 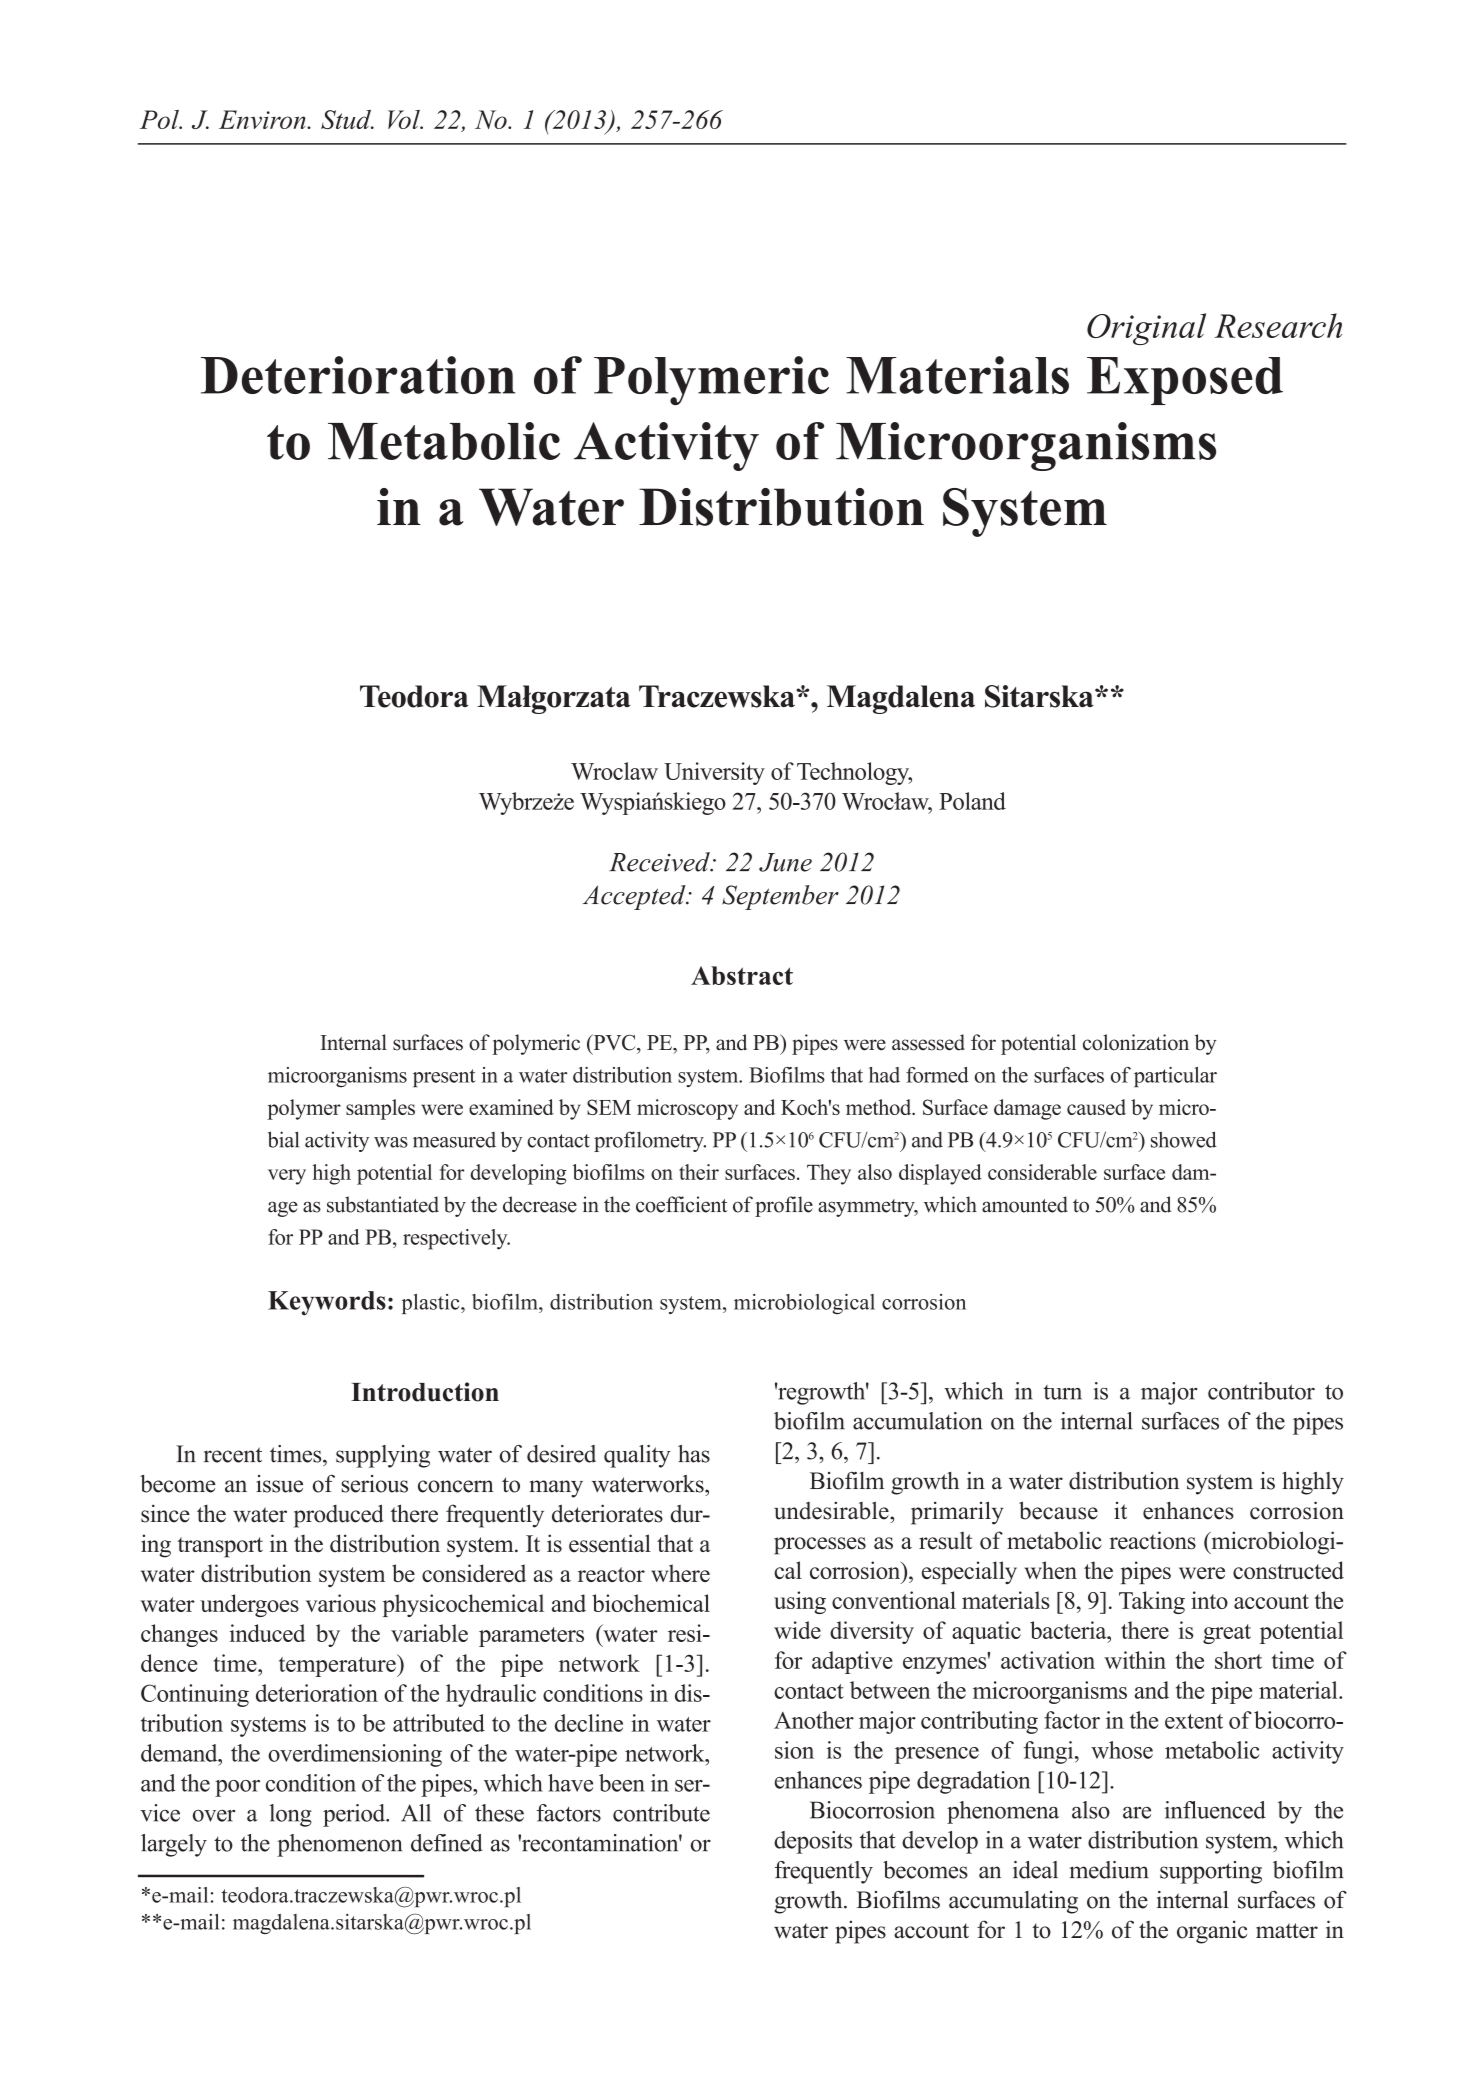 What do you see at coordinates (1146, 329) in the page?
I see `Original` at bounding box center [1146, 329].
